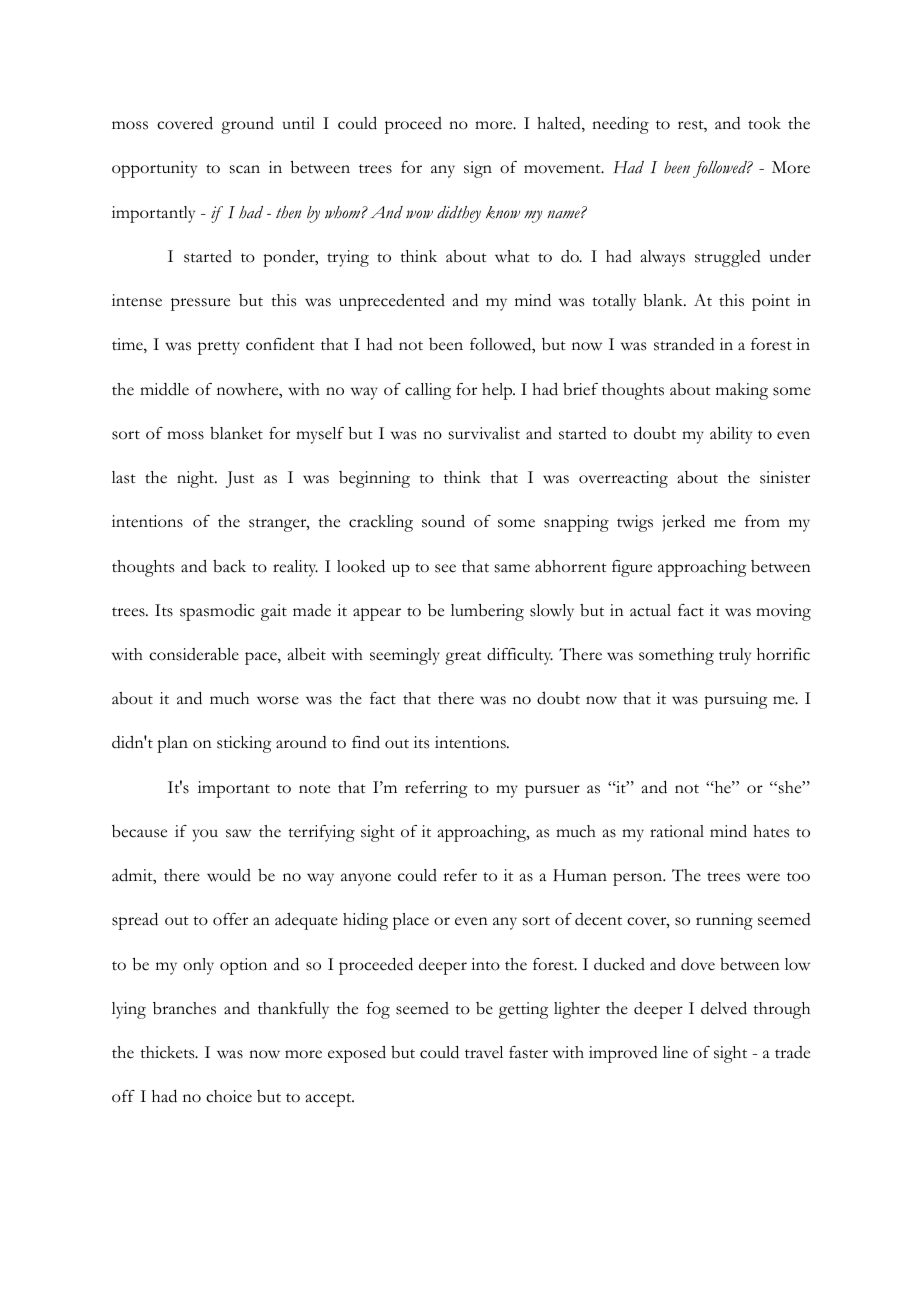 This page has width=924, height=1307. Describe the element at coordinates (735, 700) in the page. I see `pursuing` at that location.
